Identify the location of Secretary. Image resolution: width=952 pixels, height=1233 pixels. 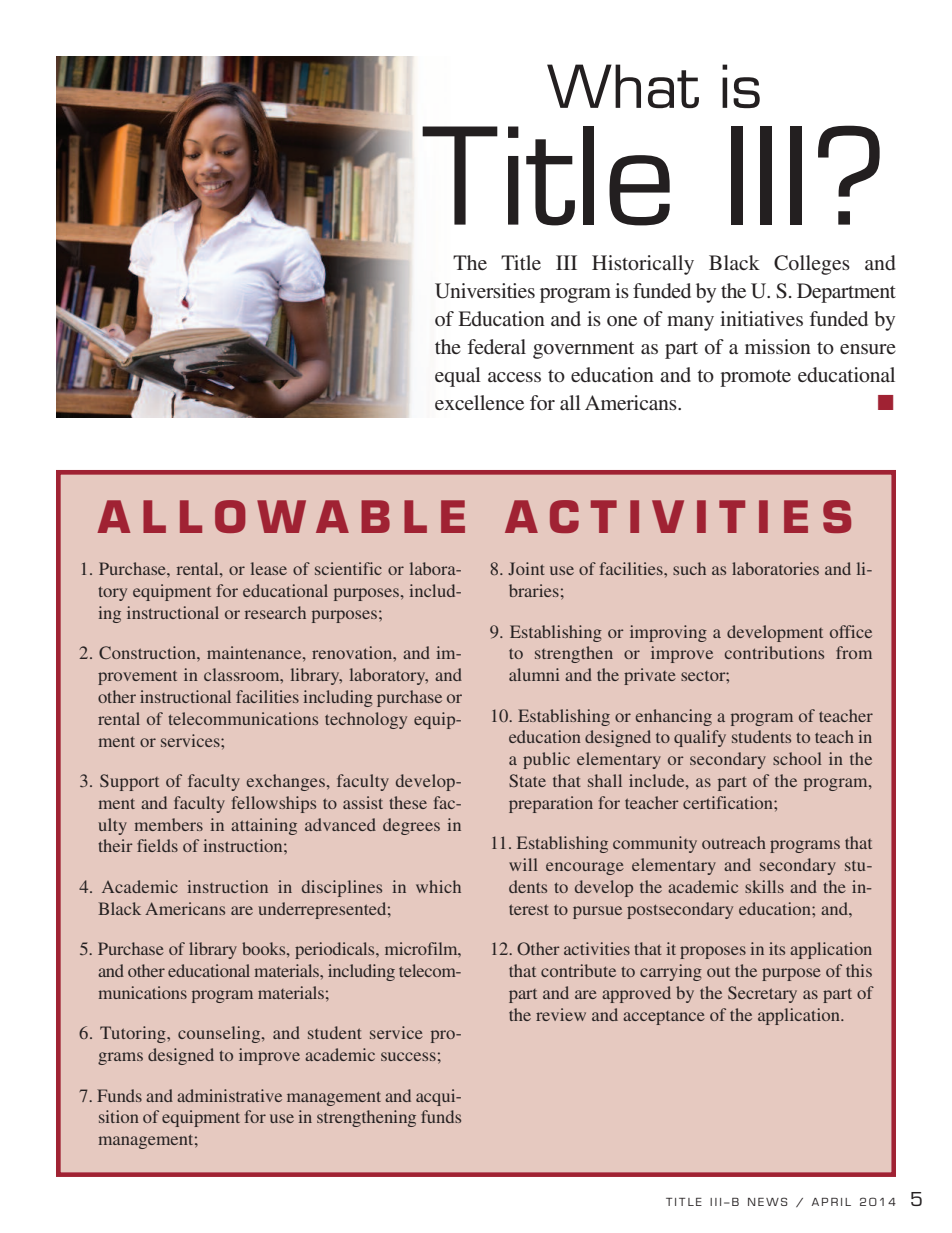
(762, 994).
